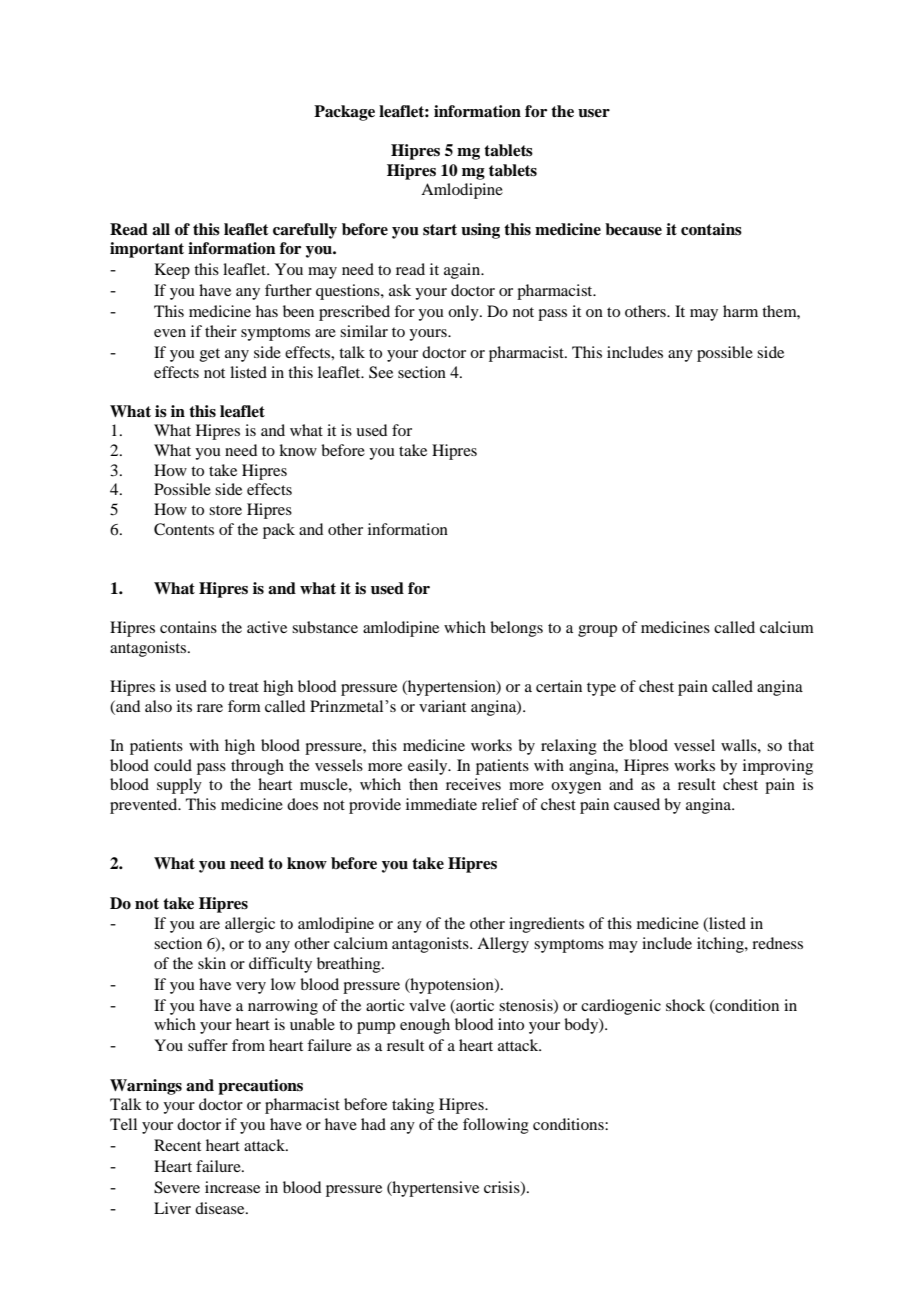  Describe the element at coordinates (244, 687) in the screenshot. I see `treat` at that location.
